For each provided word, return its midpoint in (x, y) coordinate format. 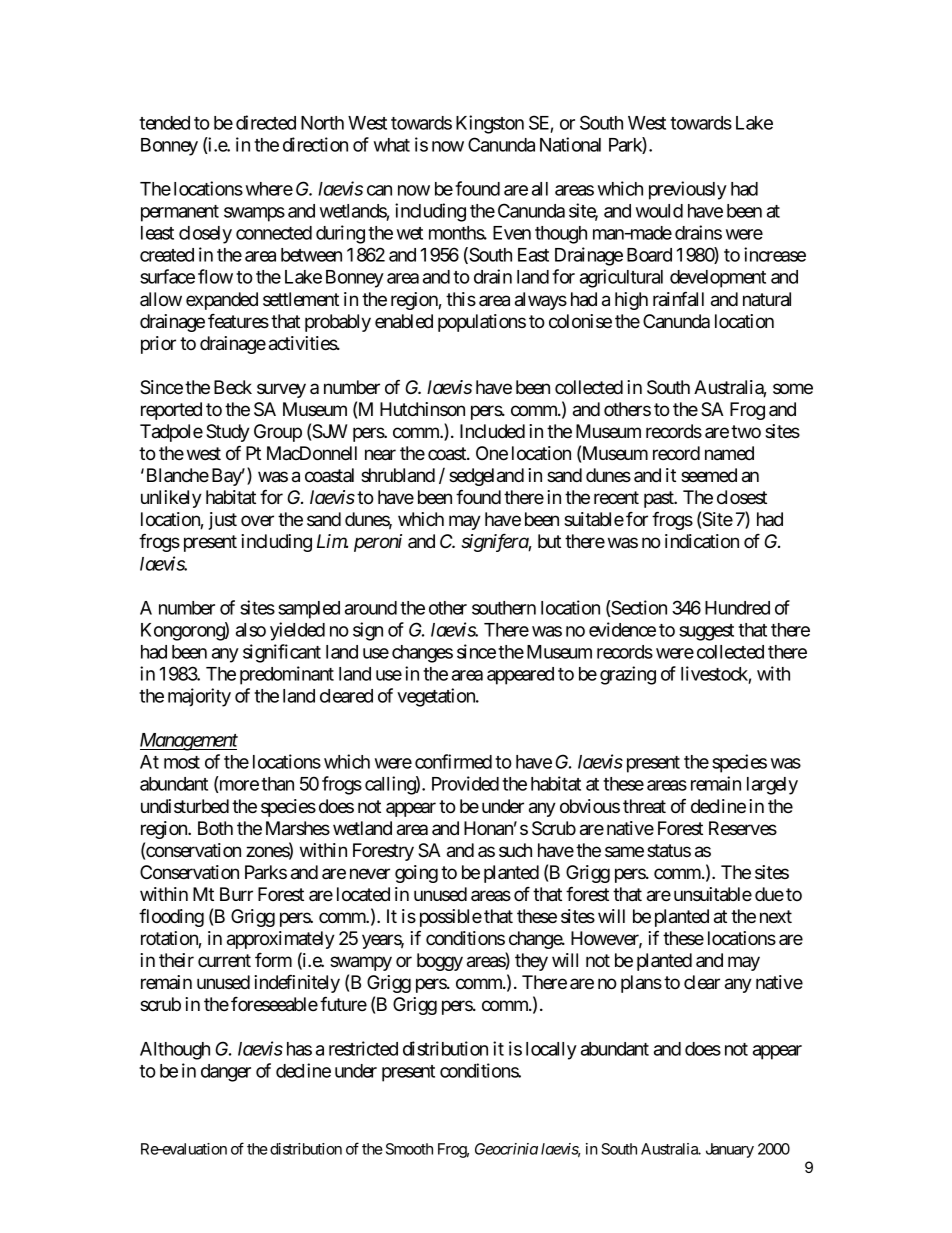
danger (226, 1073)
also (251, 630)
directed (266, 122)
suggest (706, 632)
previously (688, 190)
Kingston (490, 124)
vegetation (437, 697)
